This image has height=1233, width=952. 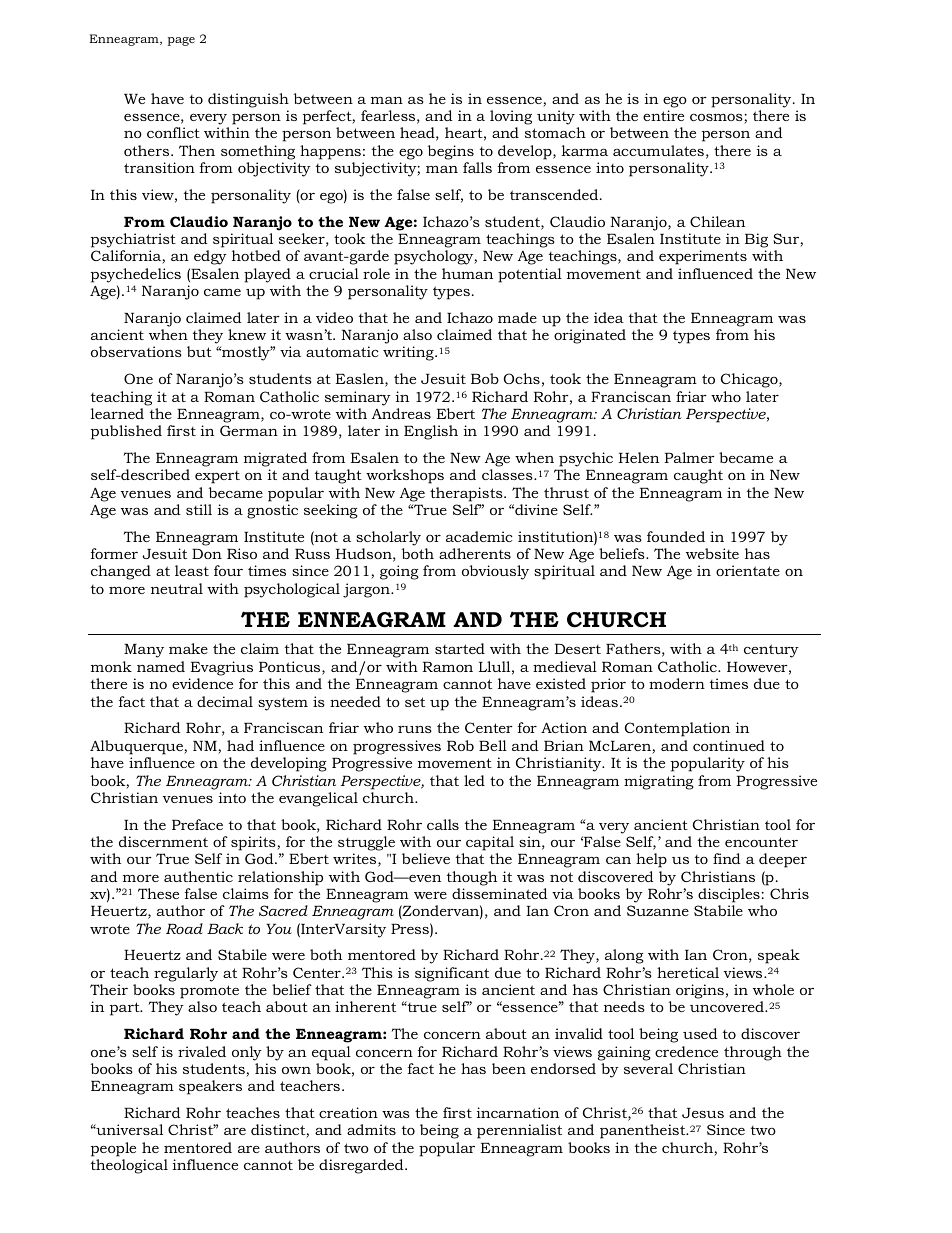 I want to click on page, so click(x=181, y=41).
